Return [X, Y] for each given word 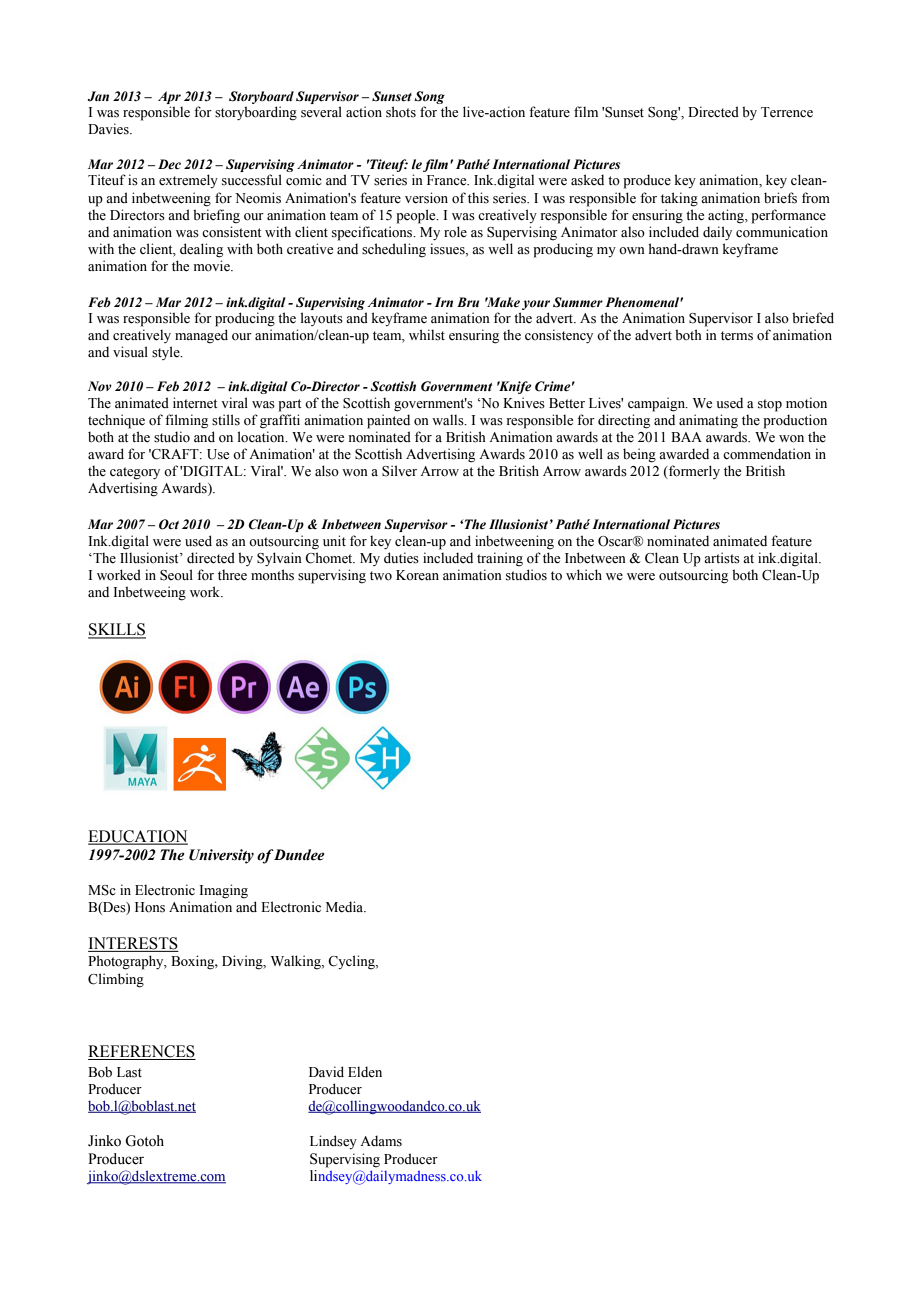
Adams [381, 1141]
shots [401, 112]
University [221, 856]
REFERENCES [142, 1052]
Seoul [176, 575]
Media [346, 907]
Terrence [787, 112]
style [167, 353]
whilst [427, 335]
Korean [417, 575]
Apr [169, 97]
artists [722, 558]
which [584, 574]
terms [737, 336]
